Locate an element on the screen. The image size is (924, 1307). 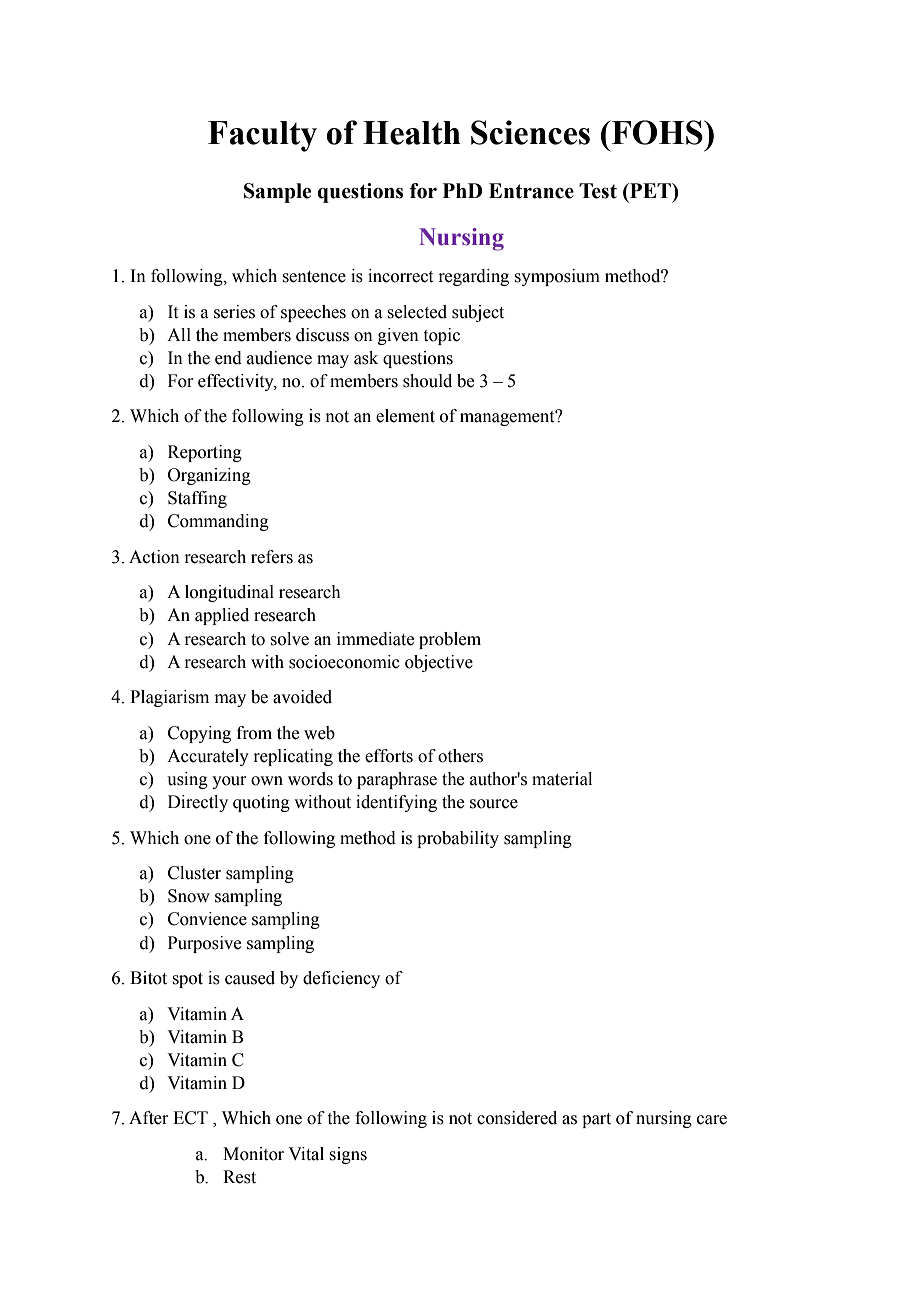
PET is located at coordinates (650, 190).
